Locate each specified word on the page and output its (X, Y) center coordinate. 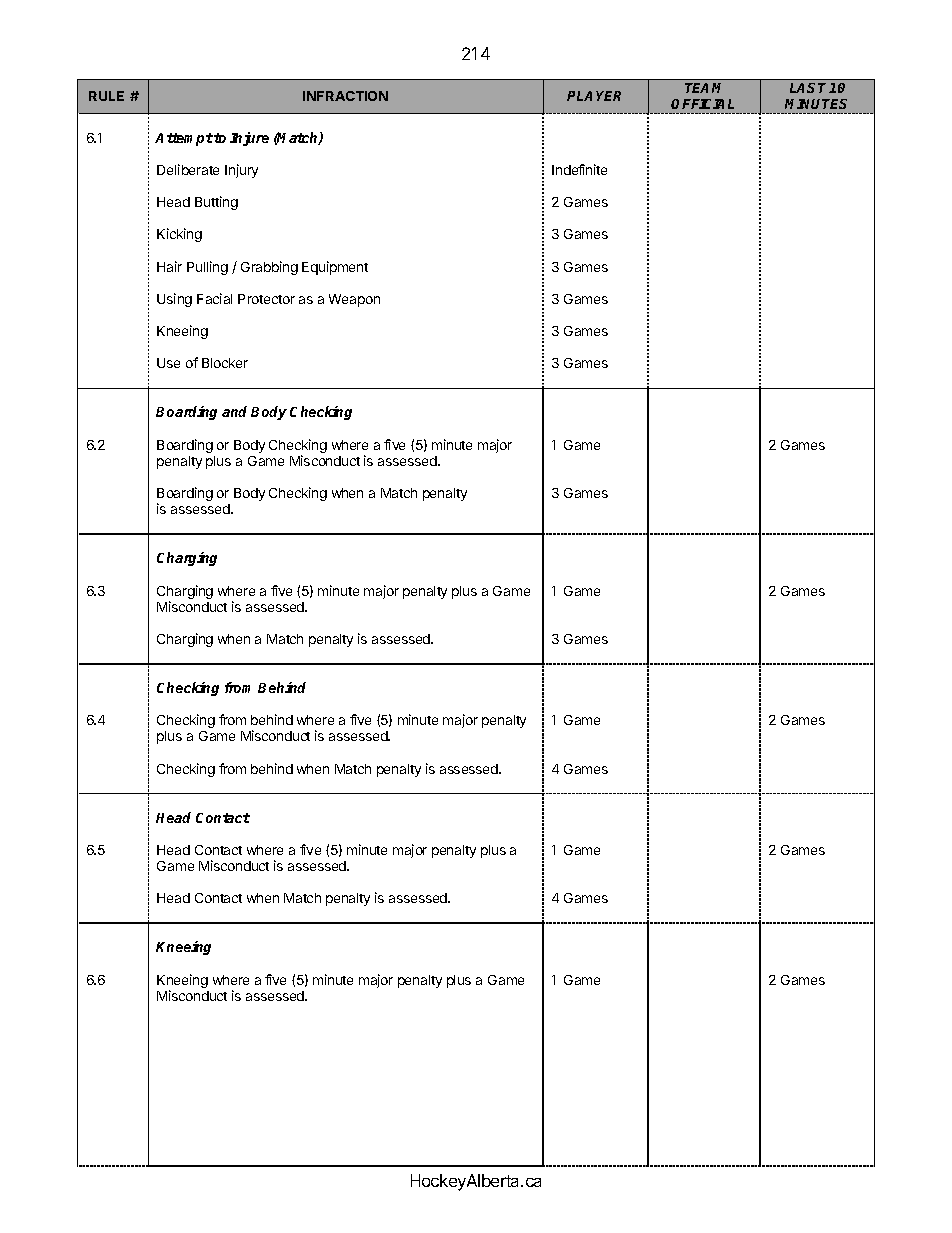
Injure (249, 139)
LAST (810, 88)
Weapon (354, 300)
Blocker (225, 363)
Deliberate (188, 169)
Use (168, 363)
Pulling (207, 268)
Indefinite (579, 169)
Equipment (335, 268)
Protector (266, 299)
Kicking (179, 235)
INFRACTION (345, 96)
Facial (214, 298)
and (234, 411)
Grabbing (269, 268)
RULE (106, 96)
